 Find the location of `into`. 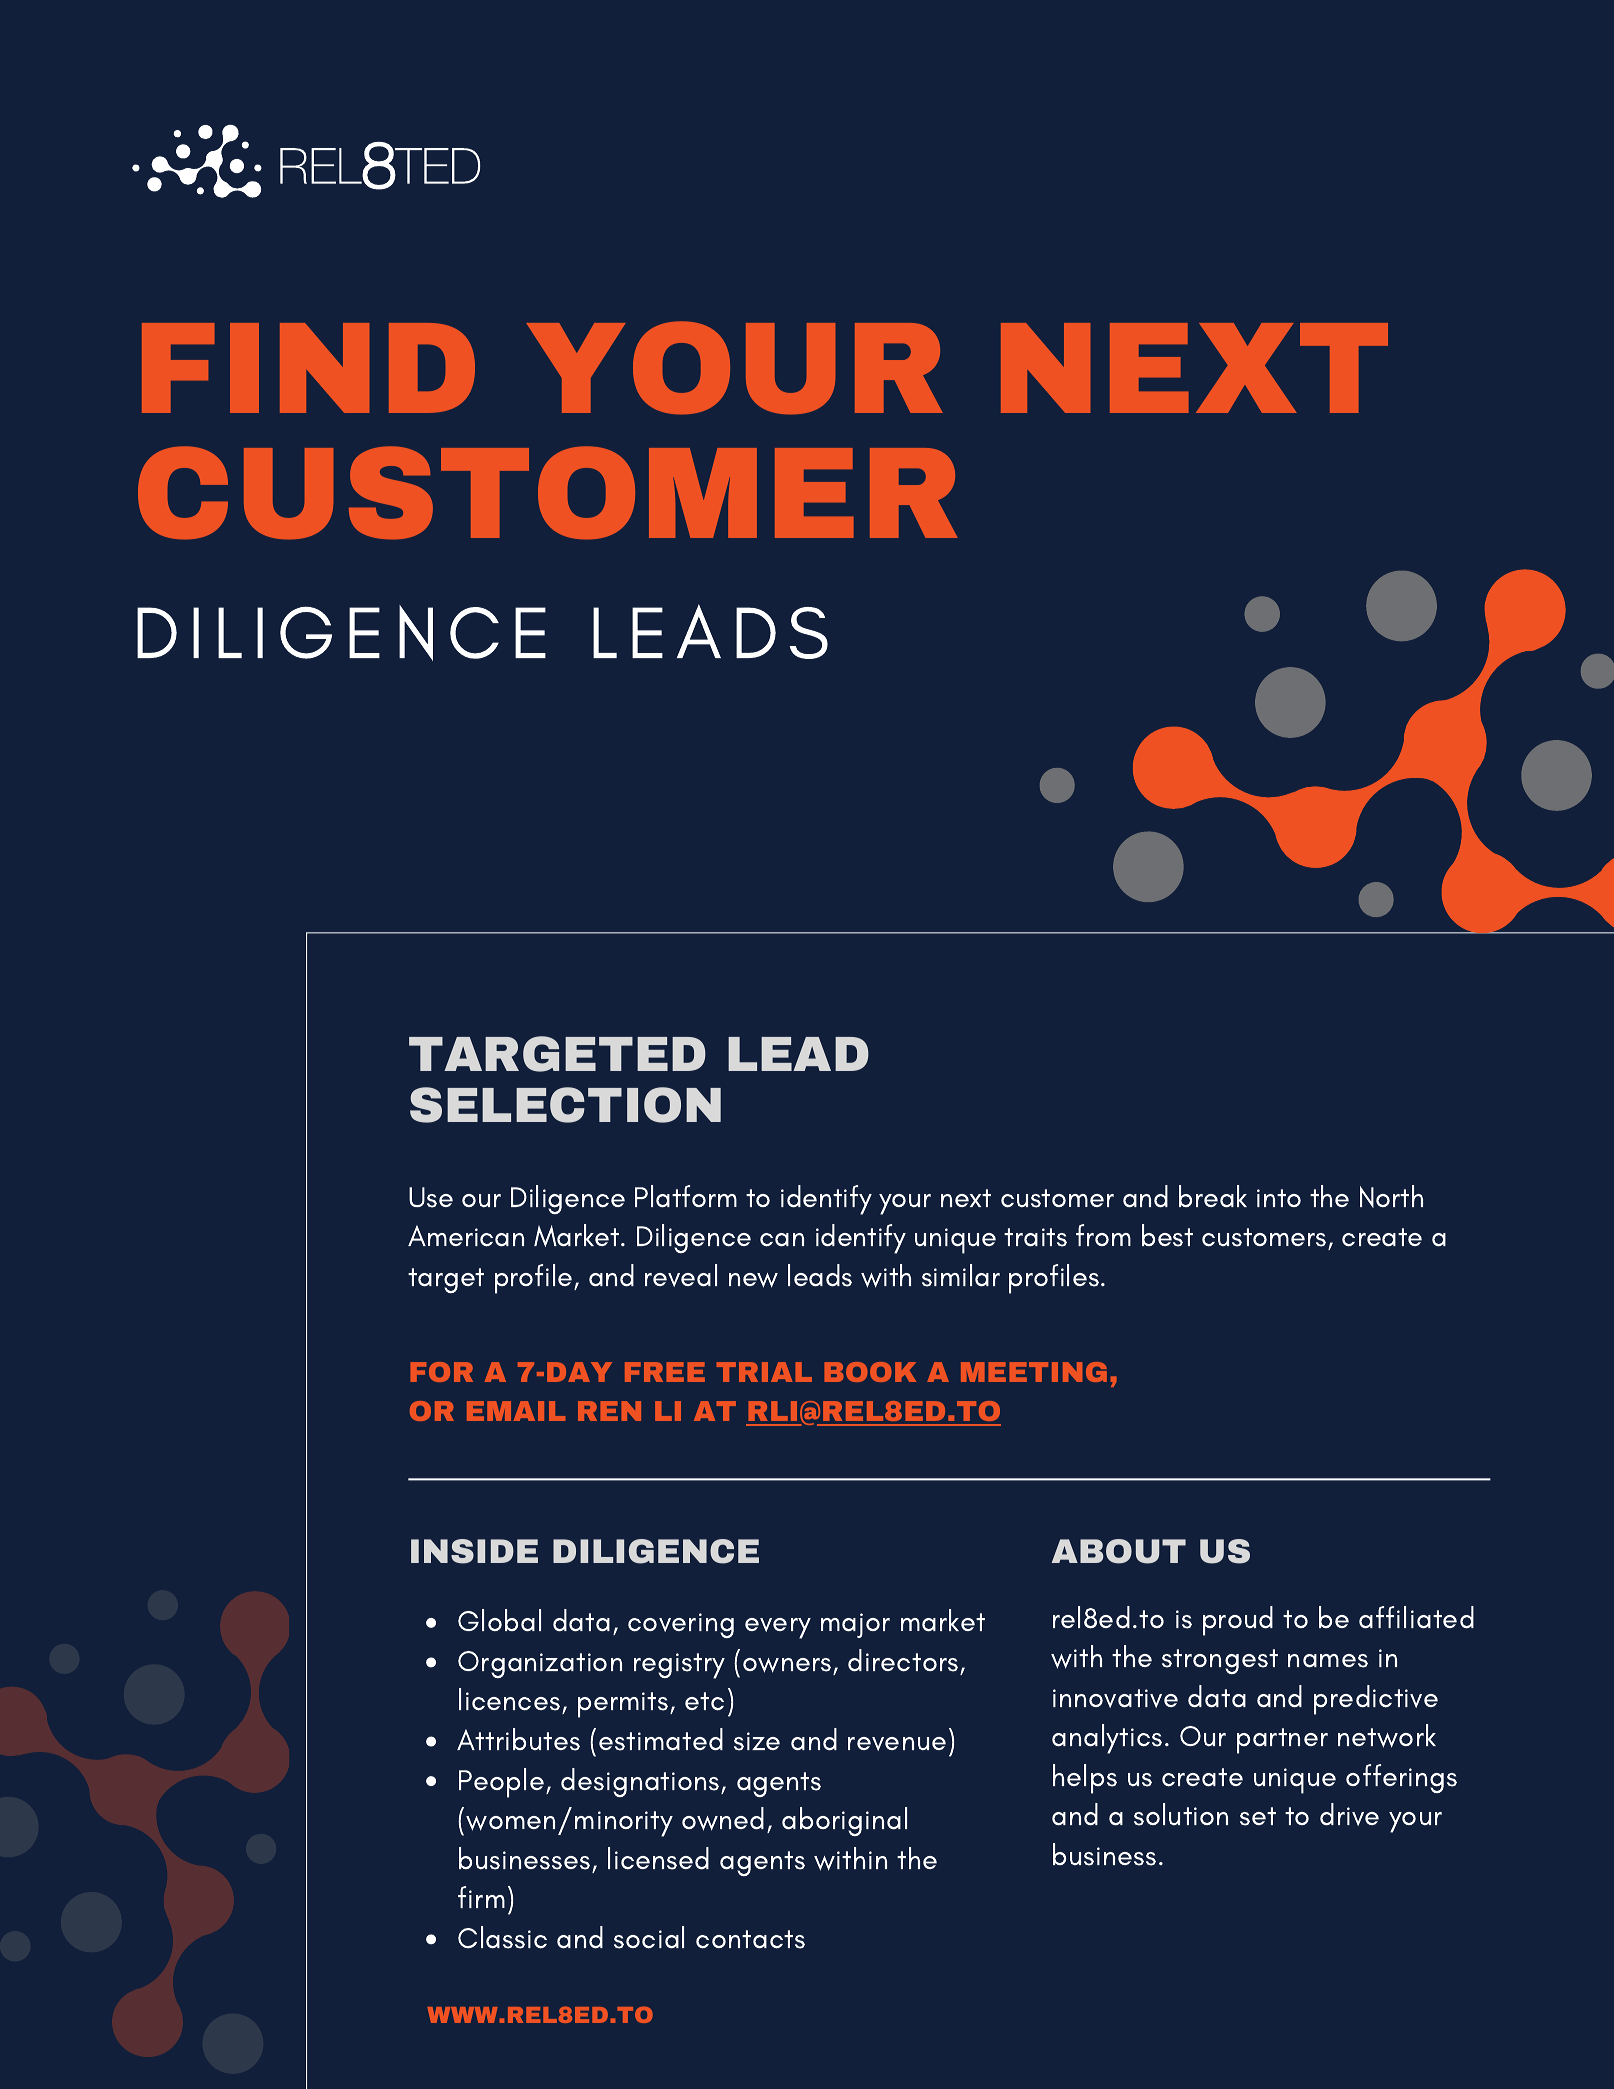

into is located at coordinates (1279, 1198).
